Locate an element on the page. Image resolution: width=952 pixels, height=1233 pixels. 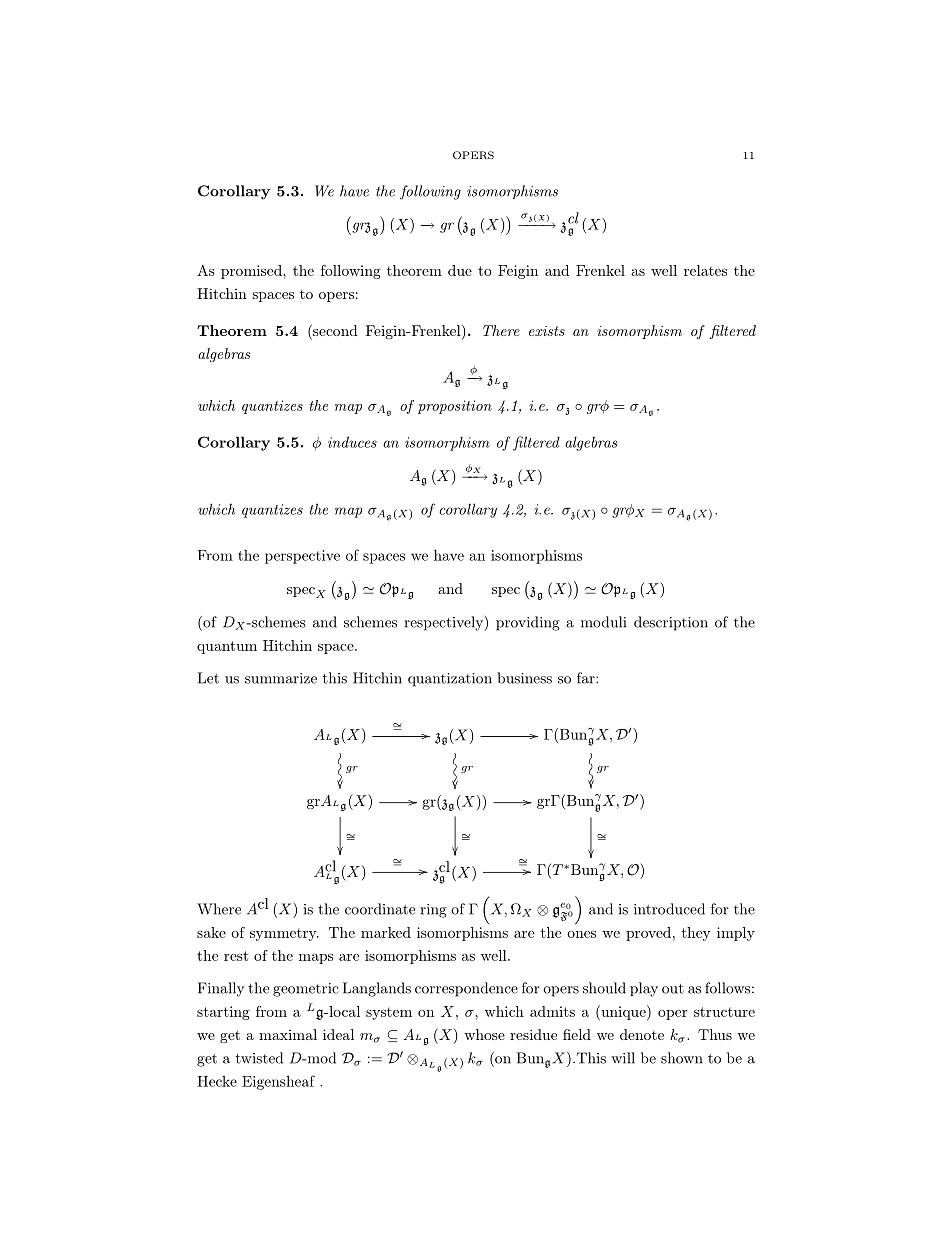
relates is located at coordinates (705, 270).
